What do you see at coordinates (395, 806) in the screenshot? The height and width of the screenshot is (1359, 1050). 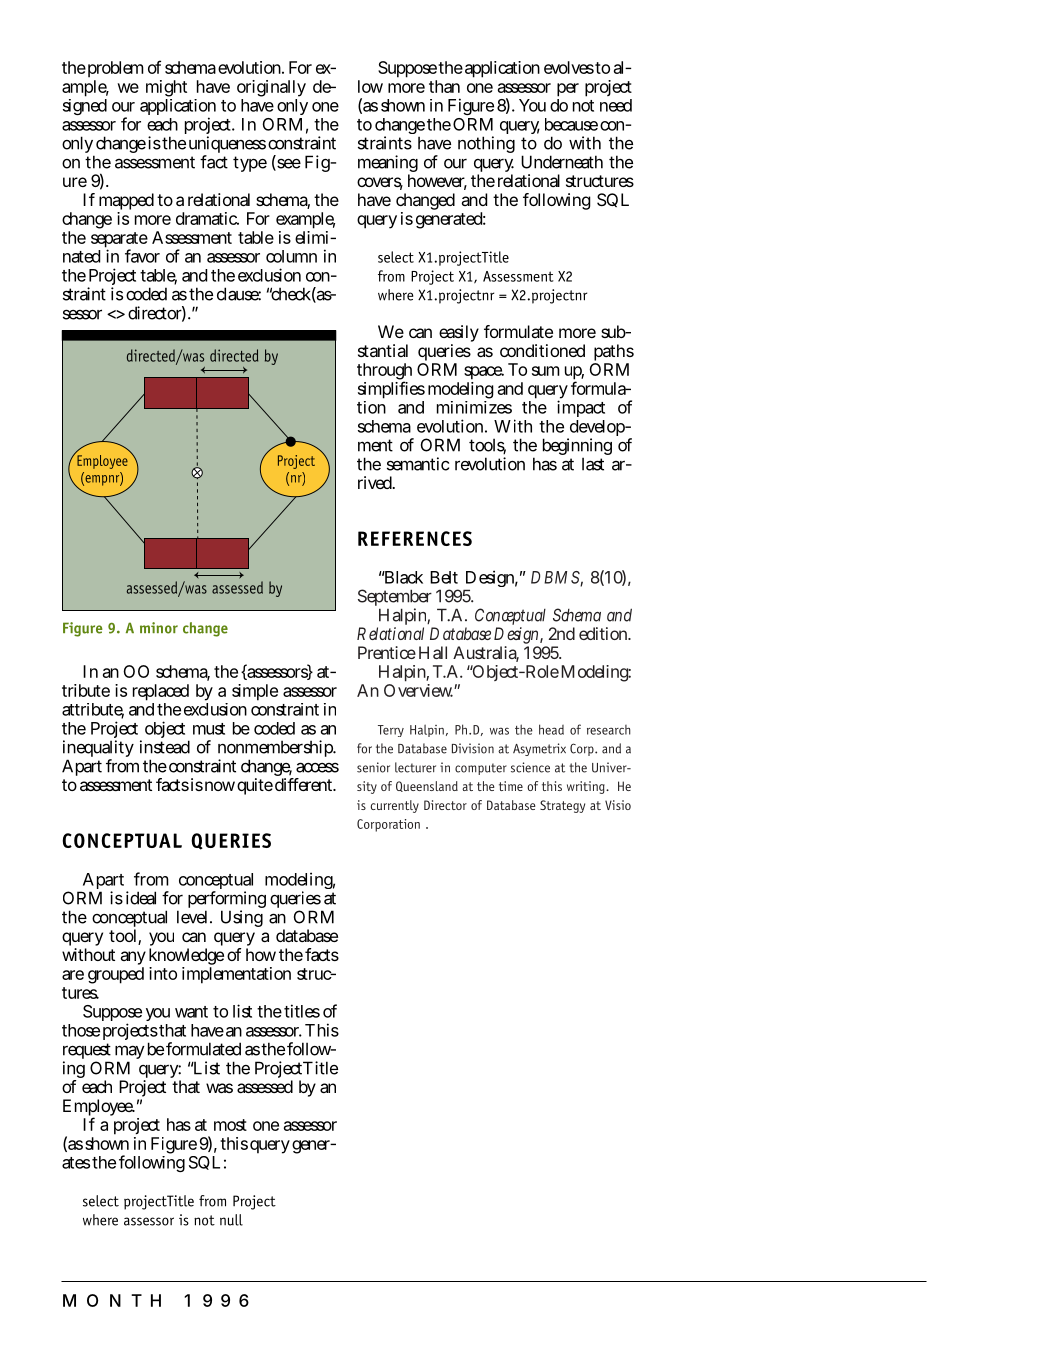 I see `currently` at bounding box center [395, 806].
